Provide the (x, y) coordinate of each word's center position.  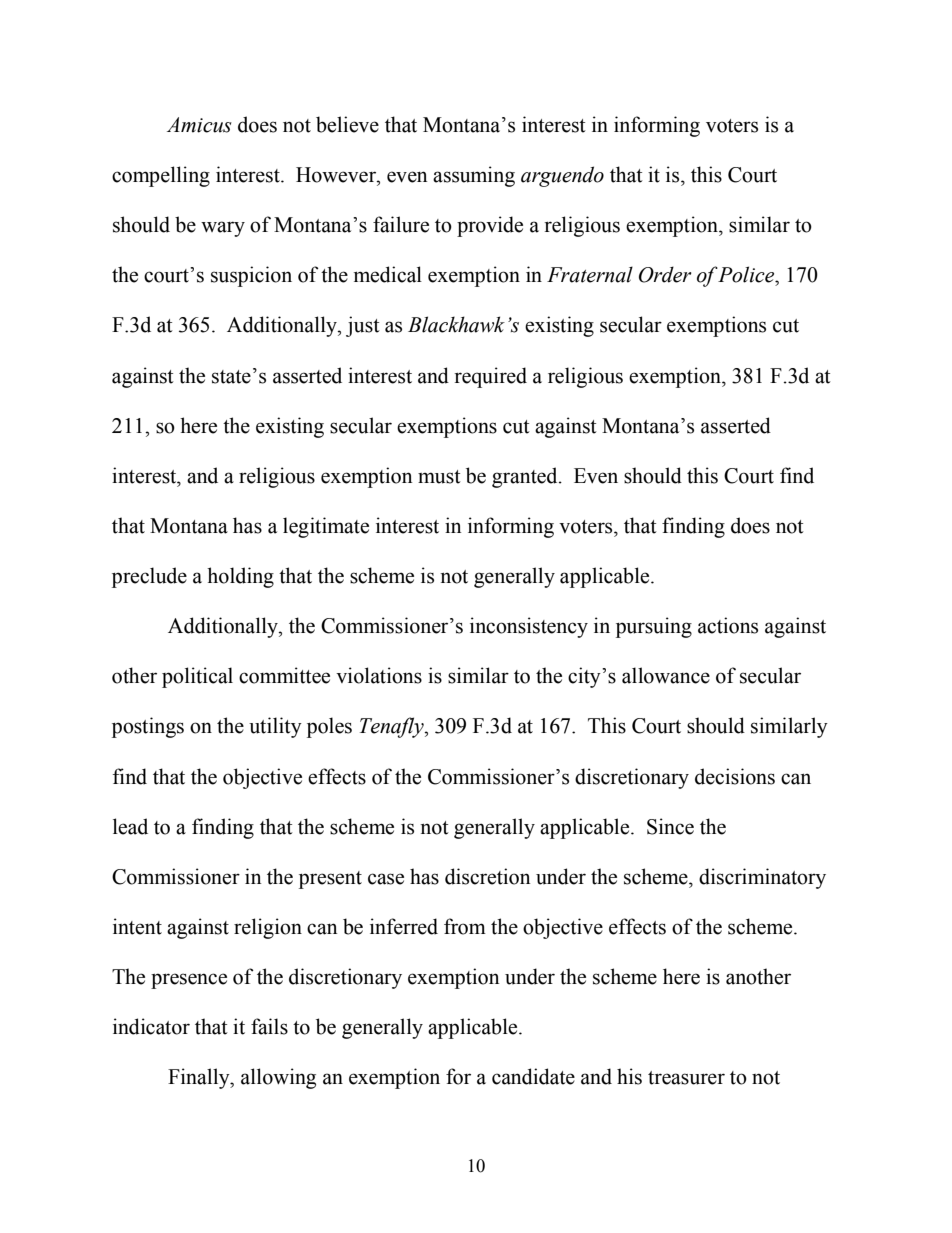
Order (665, 274)
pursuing (654, 627)
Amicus (199, 125)
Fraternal (590, 274)
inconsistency (529, 627)
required (490, 377)
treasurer (686, 1078)
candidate (533, 1076)
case (386, 879)
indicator (151, 1026)
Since (670, 826)
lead (130, 826)
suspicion (251, 276)
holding (240, 577)
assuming (474, 176)
